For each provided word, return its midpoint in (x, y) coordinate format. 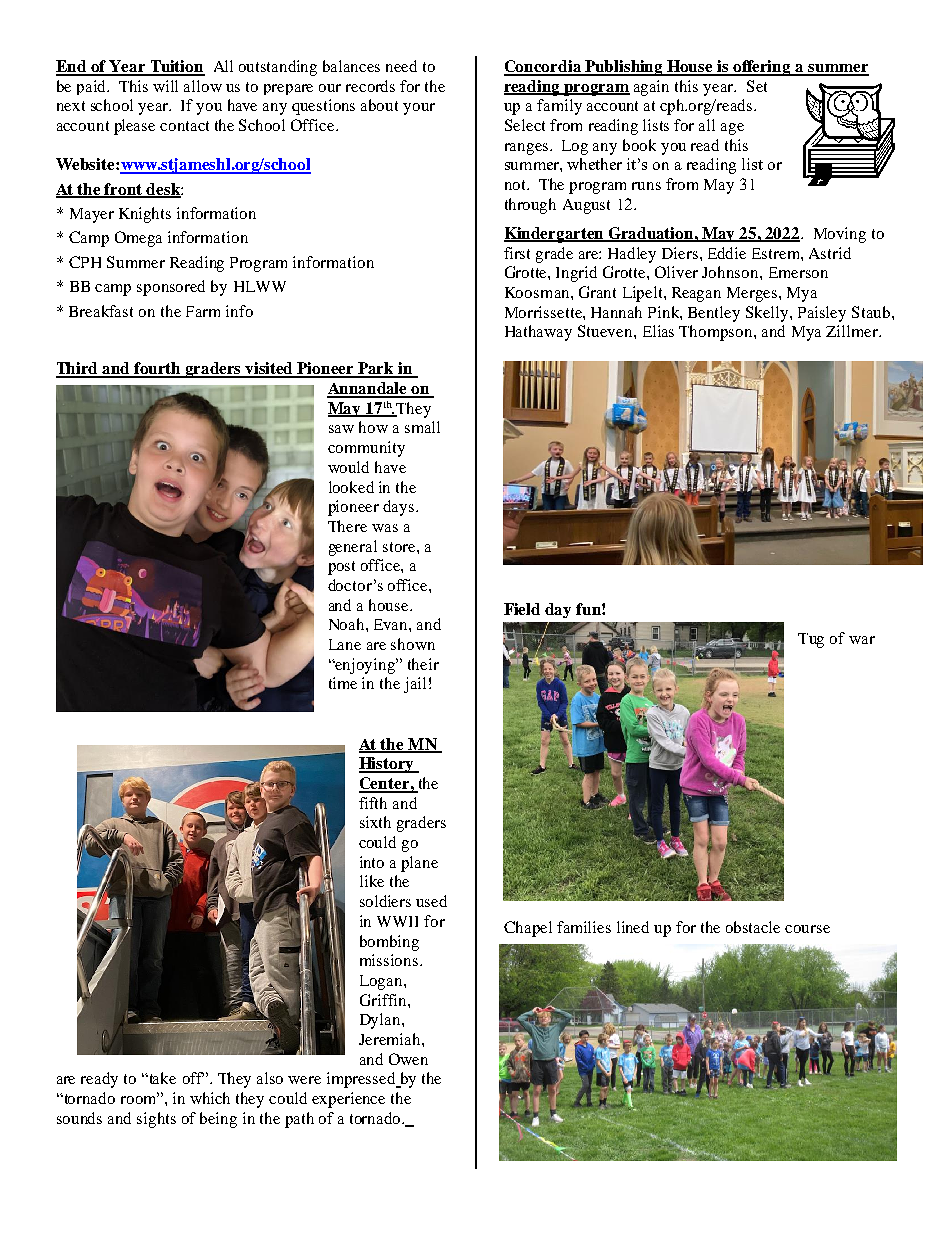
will (165, 86)
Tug (811, 640)
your (419, 109)
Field (522, 609)
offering (762, 68)
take (161, 1078)
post (341, 568)
